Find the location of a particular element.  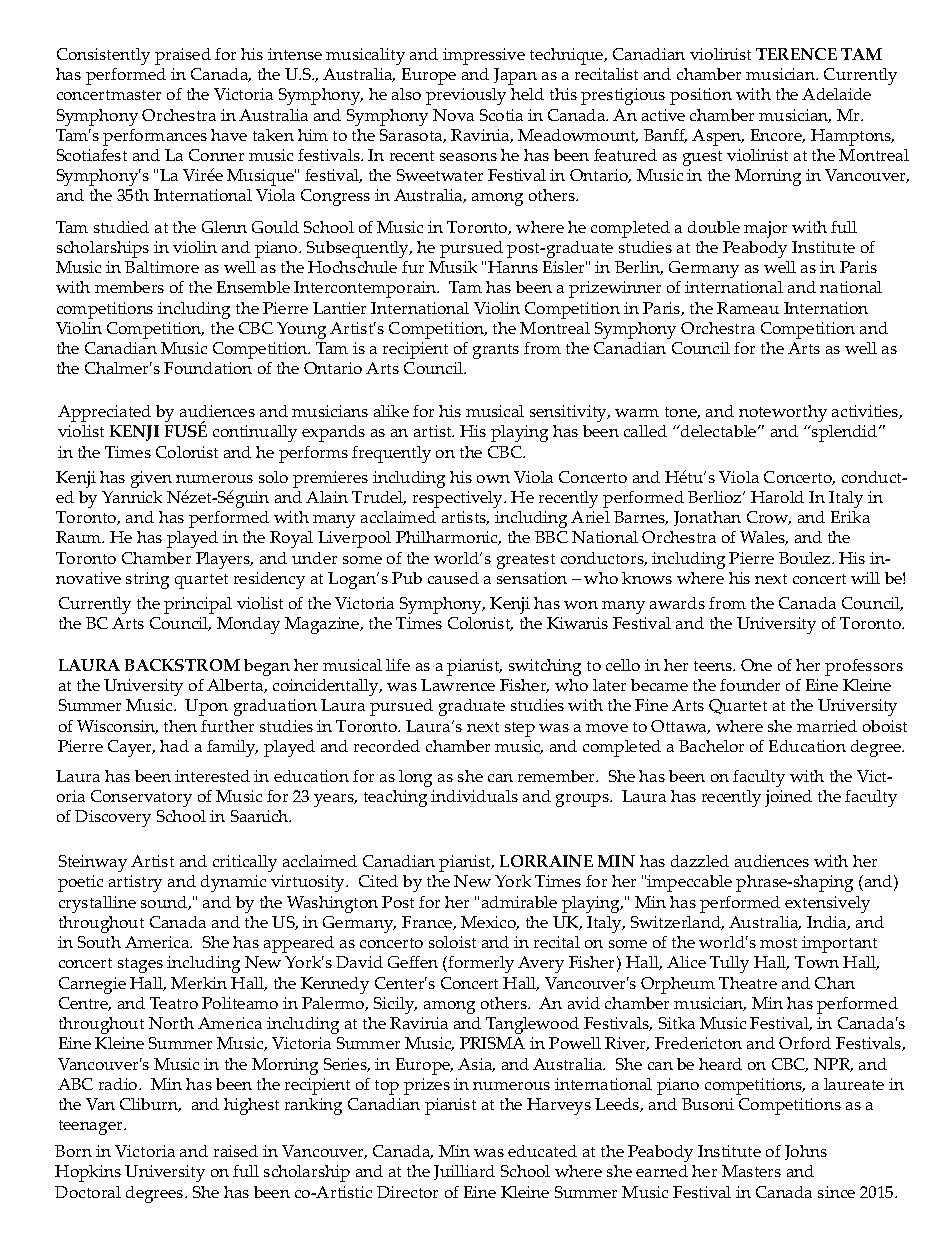

Rameau is located at coordinates (748, 308).
